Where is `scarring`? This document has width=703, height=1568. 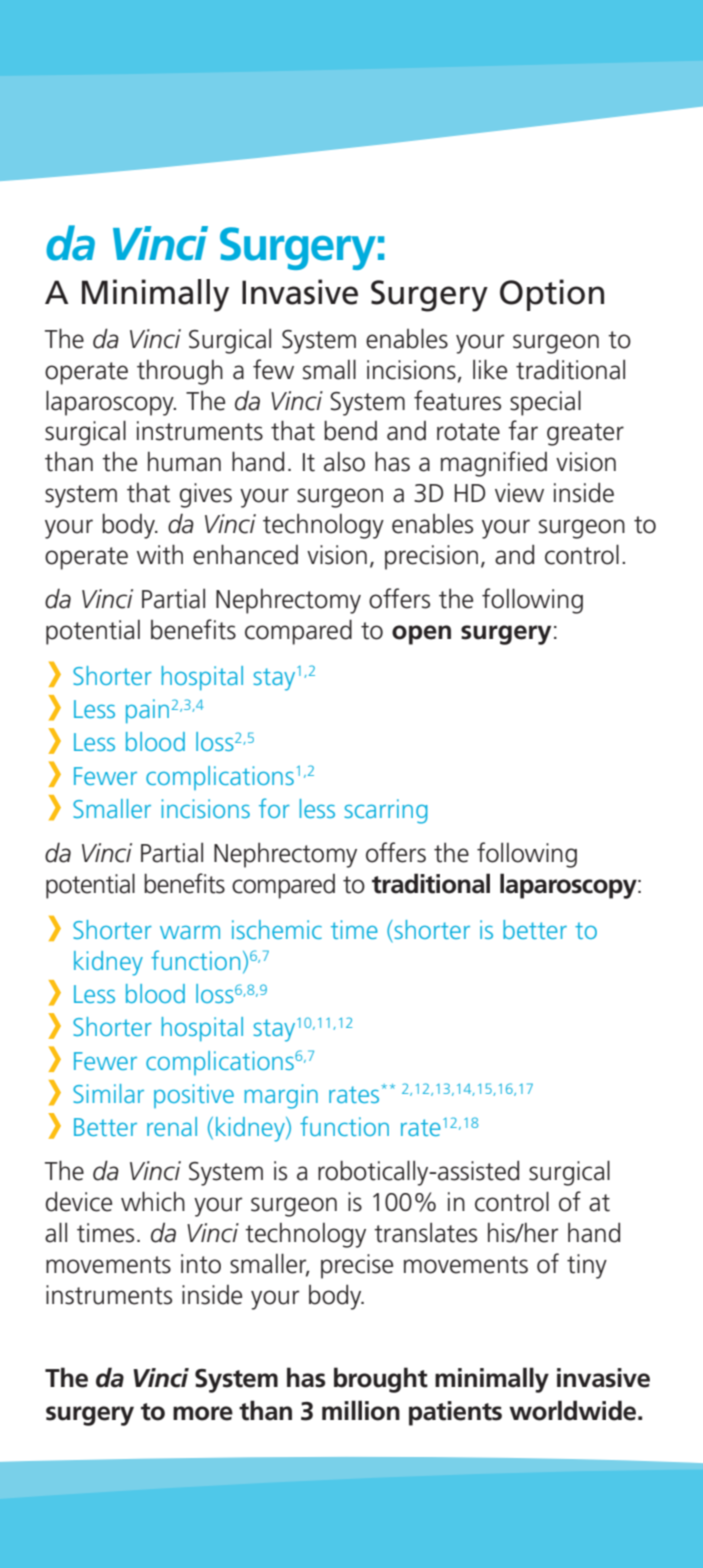
scarring is located at coordinates (386, 811).
